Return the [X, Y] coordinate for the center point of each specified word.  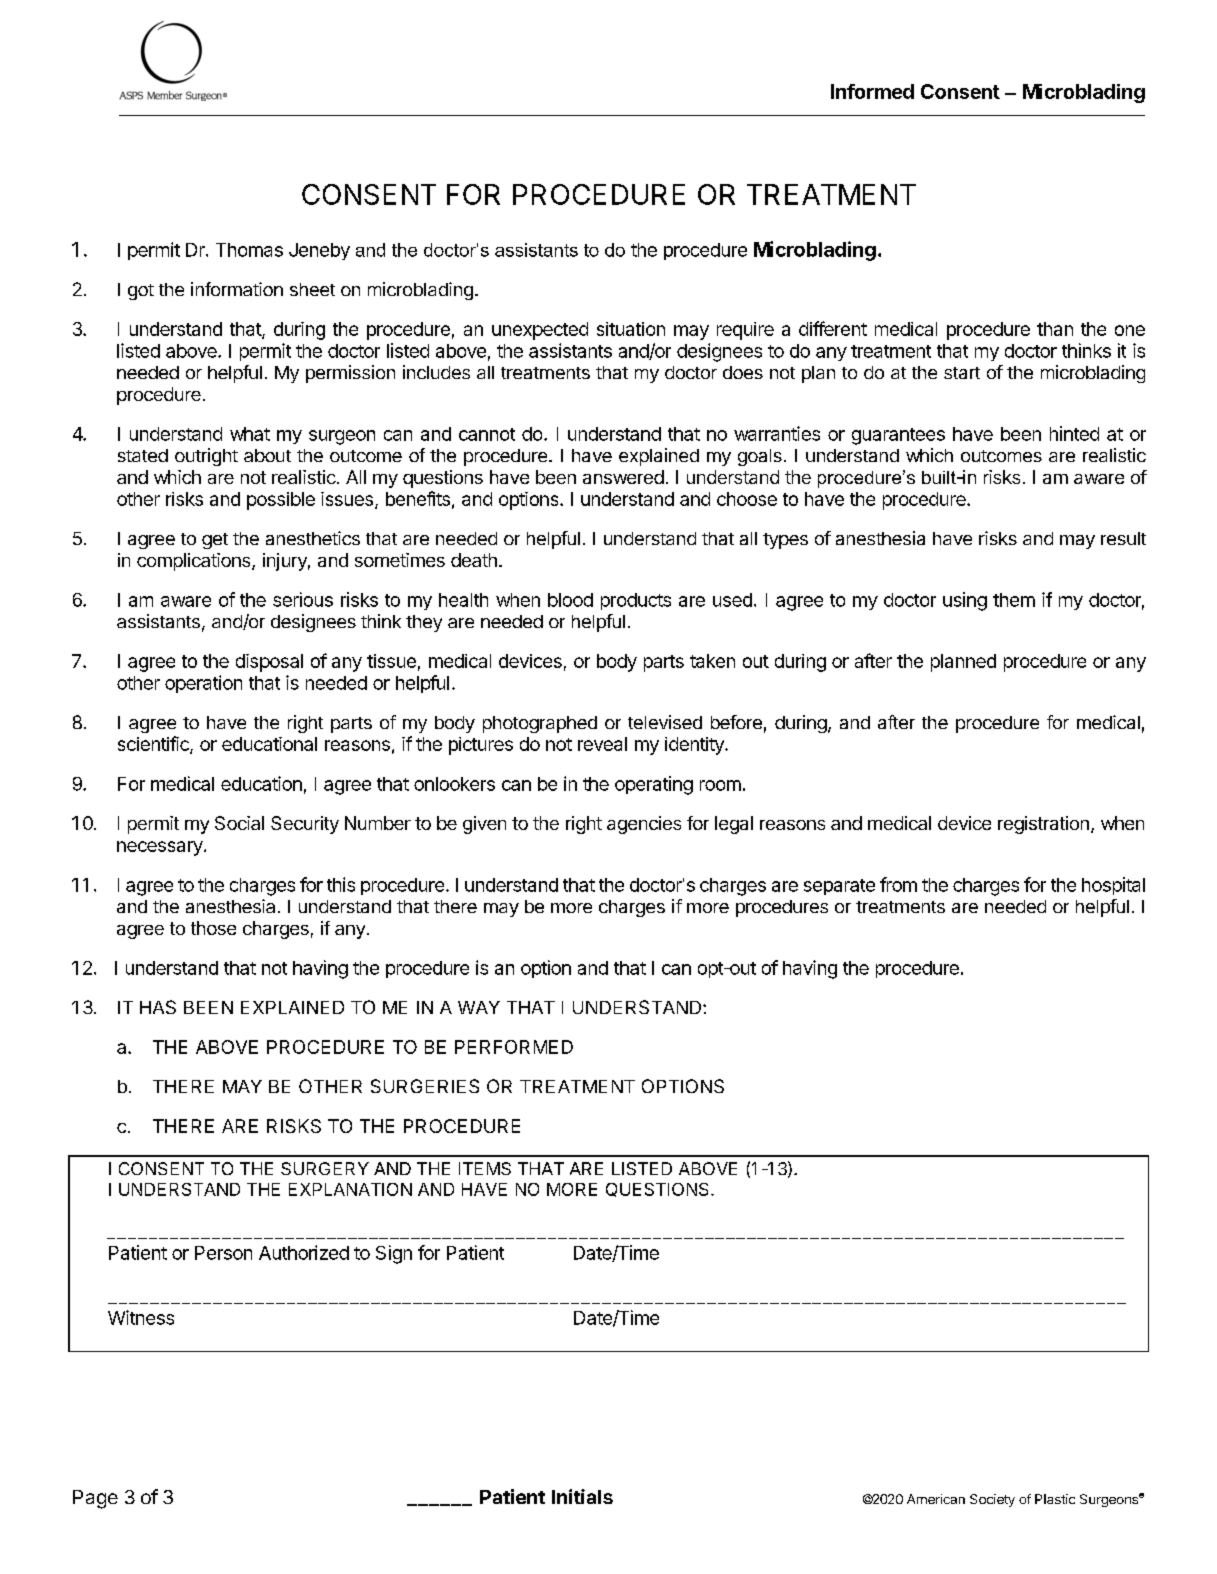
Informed [872, 91]
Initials [582, 1496]
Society [992, 1500]
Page [95, 1499]
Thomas [249, 250]
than [1055, 329]
